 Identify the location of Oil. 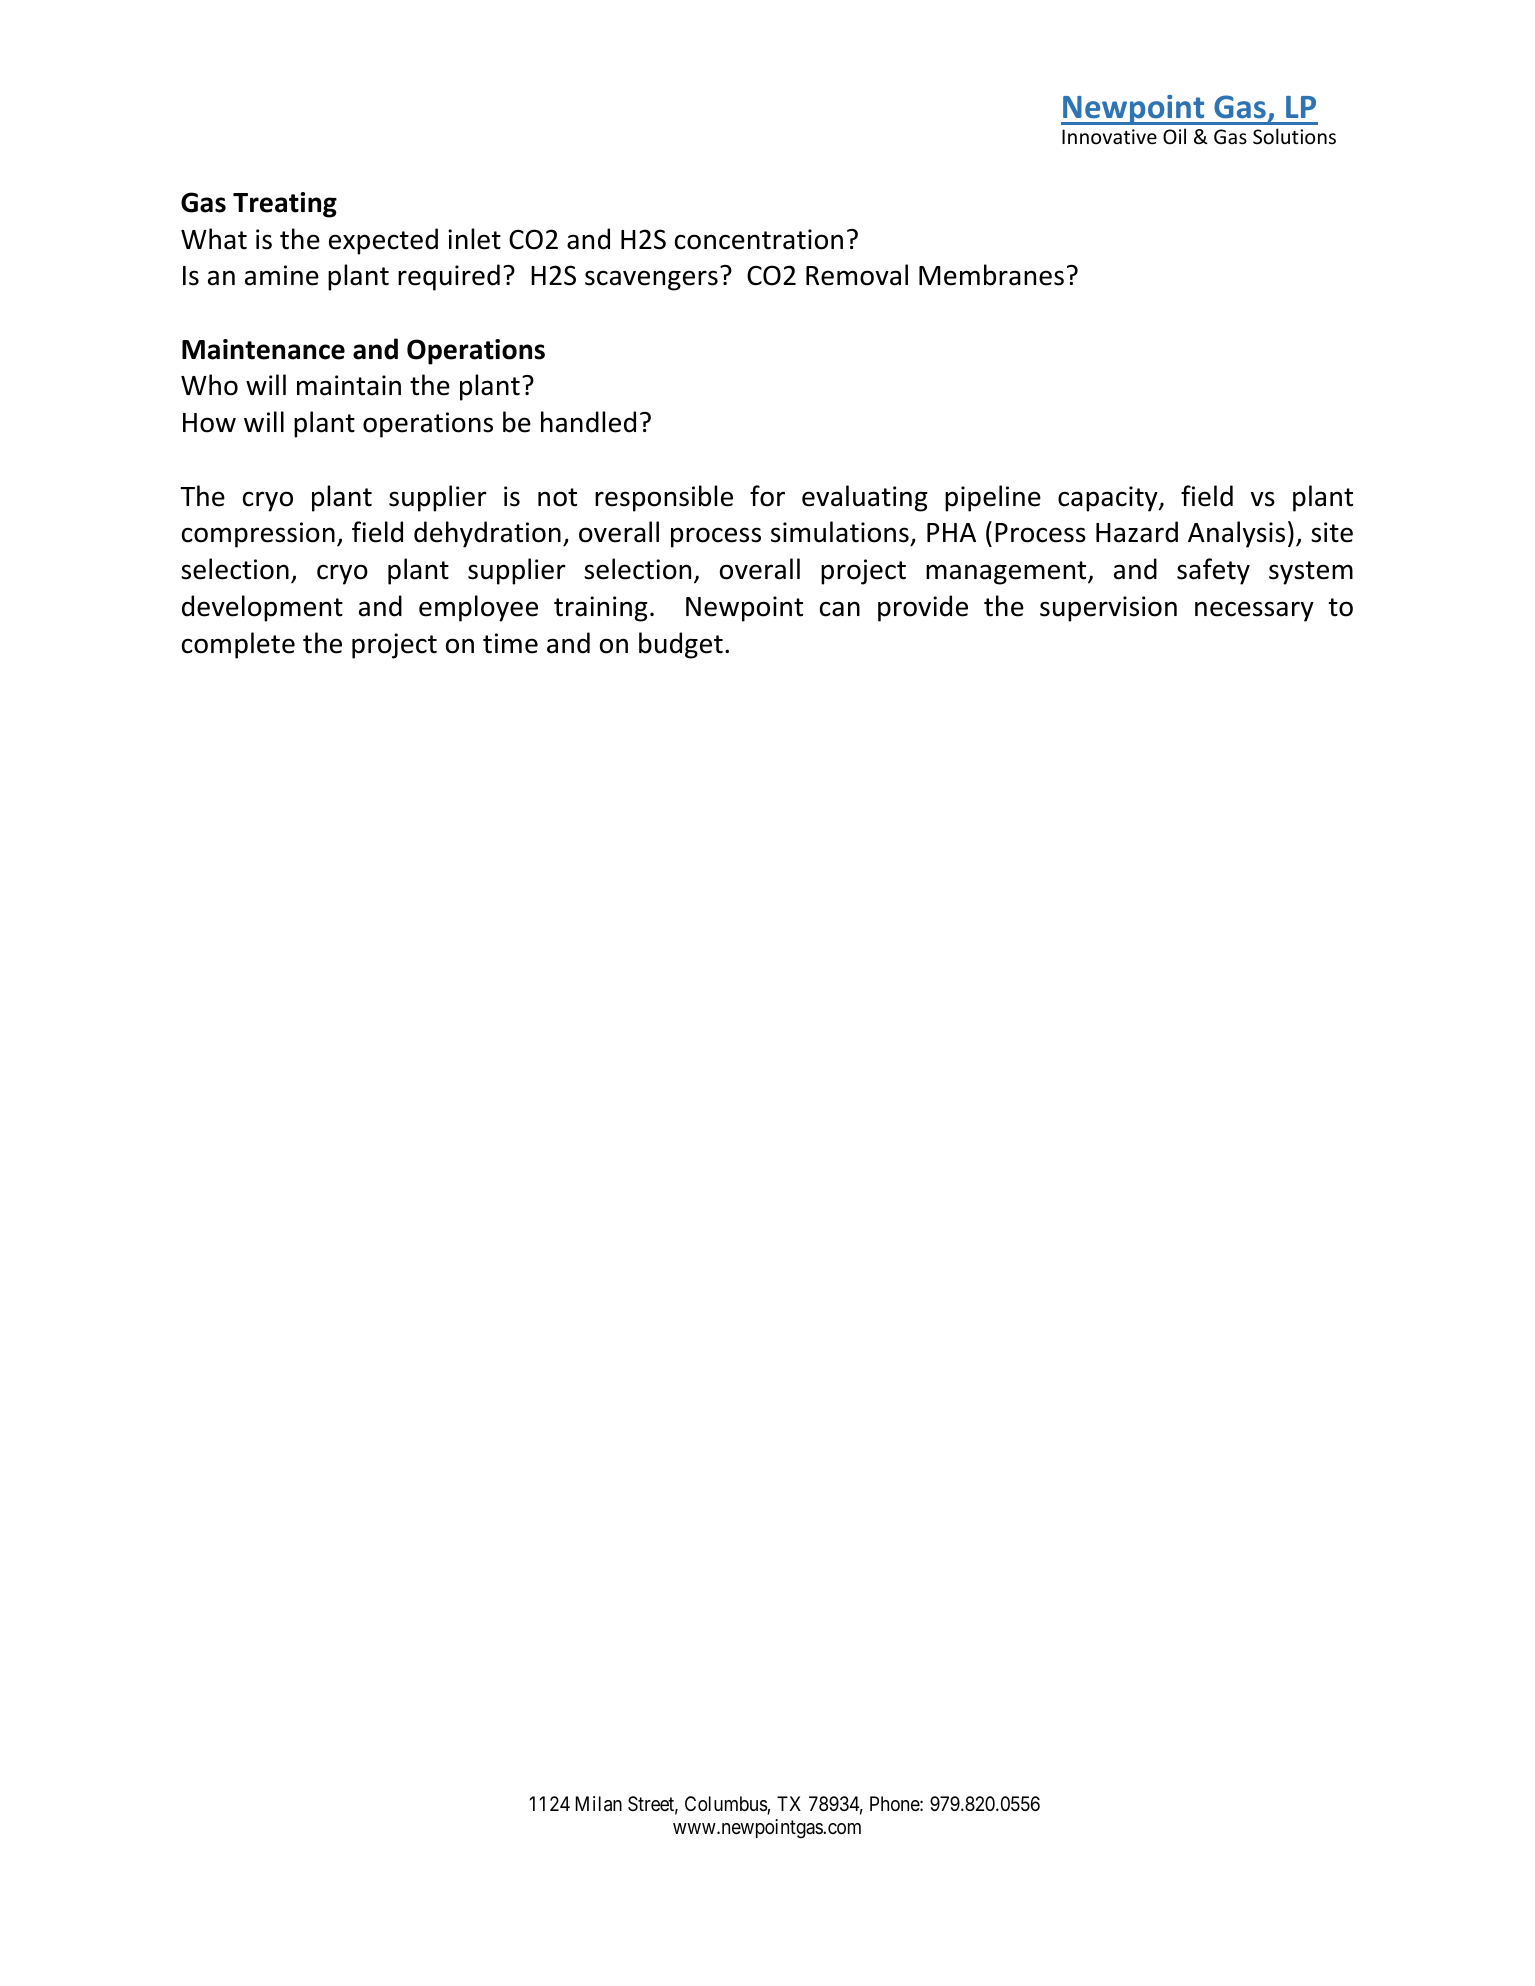
(1174, 136).
